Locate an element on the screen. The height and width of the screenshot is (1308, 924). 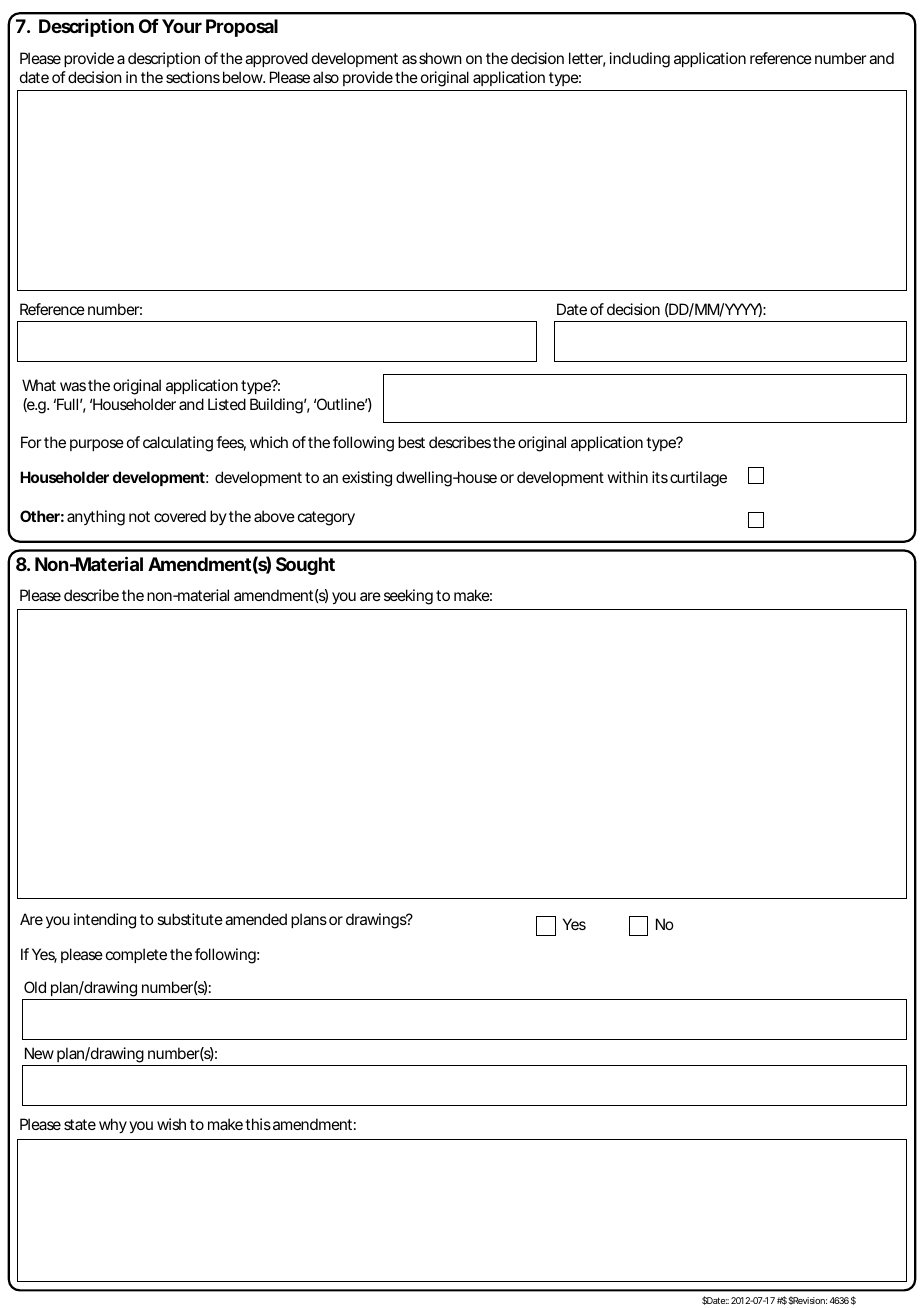
why is located at coordinates (113, 1126).
